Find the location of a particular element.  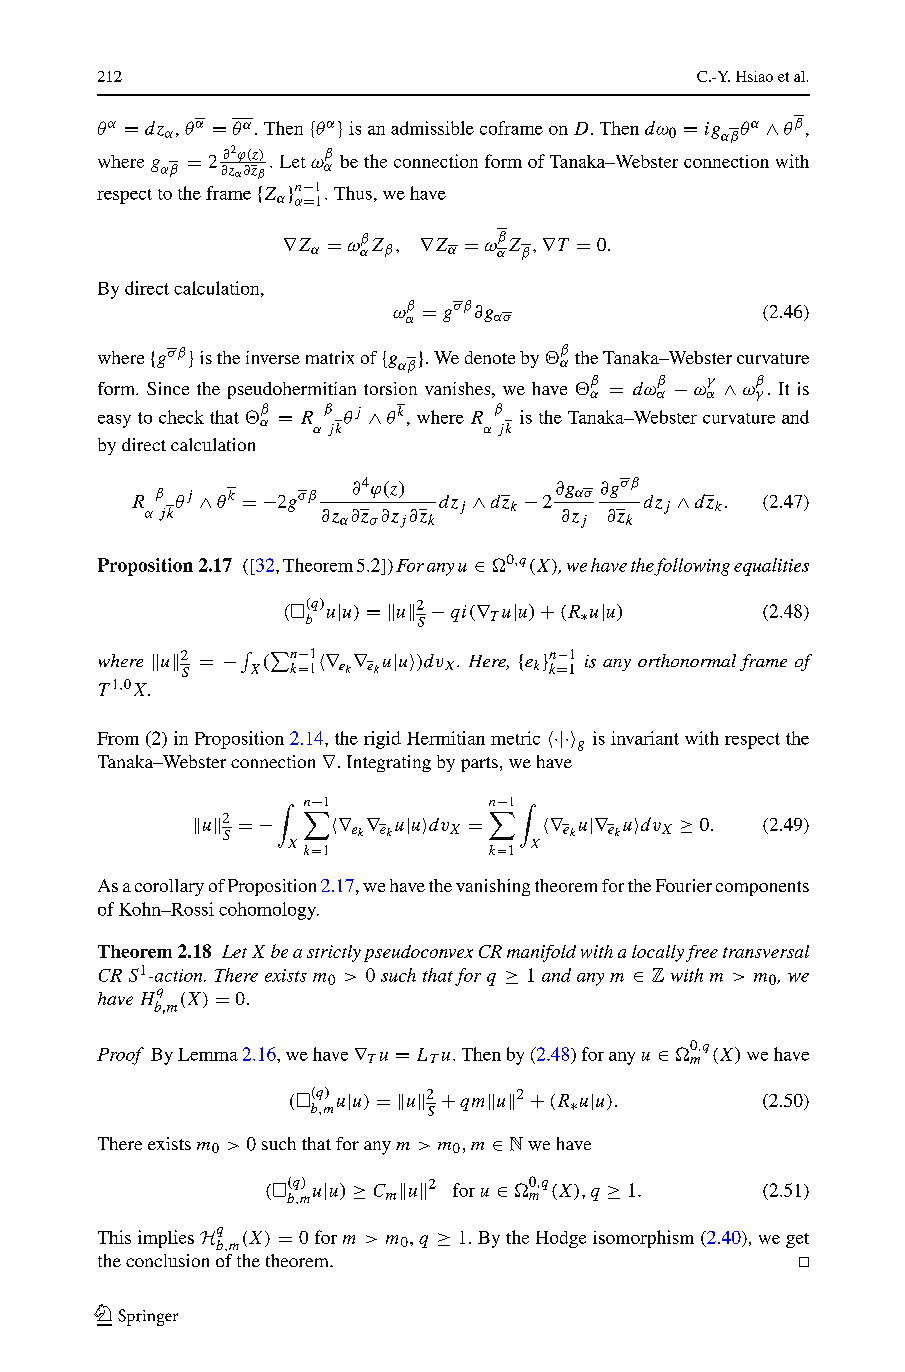

Thus is located at coordinates (353, 193).
